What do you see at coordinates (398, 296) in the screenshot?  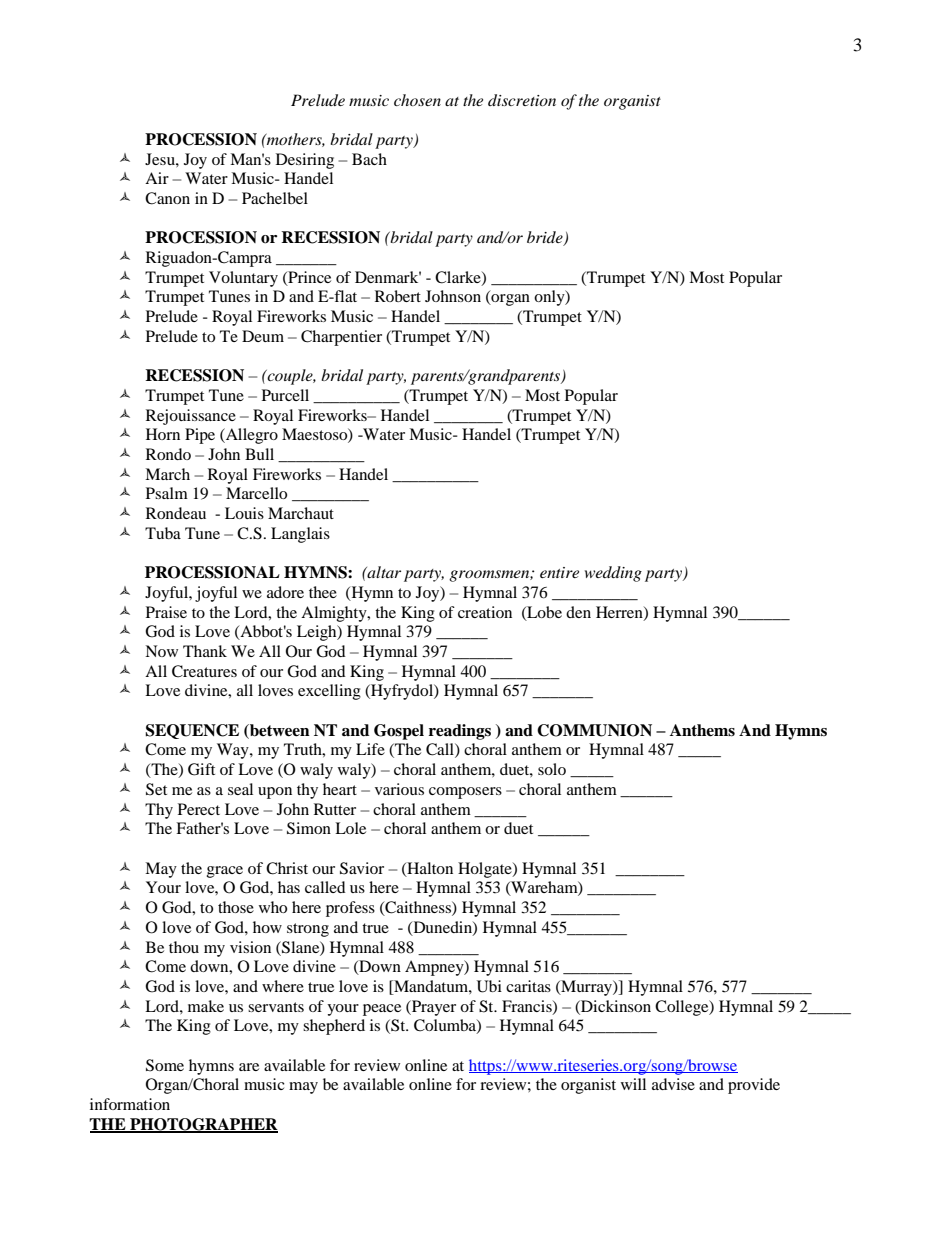 I see `Robert` at bounding box center [398, 296].
